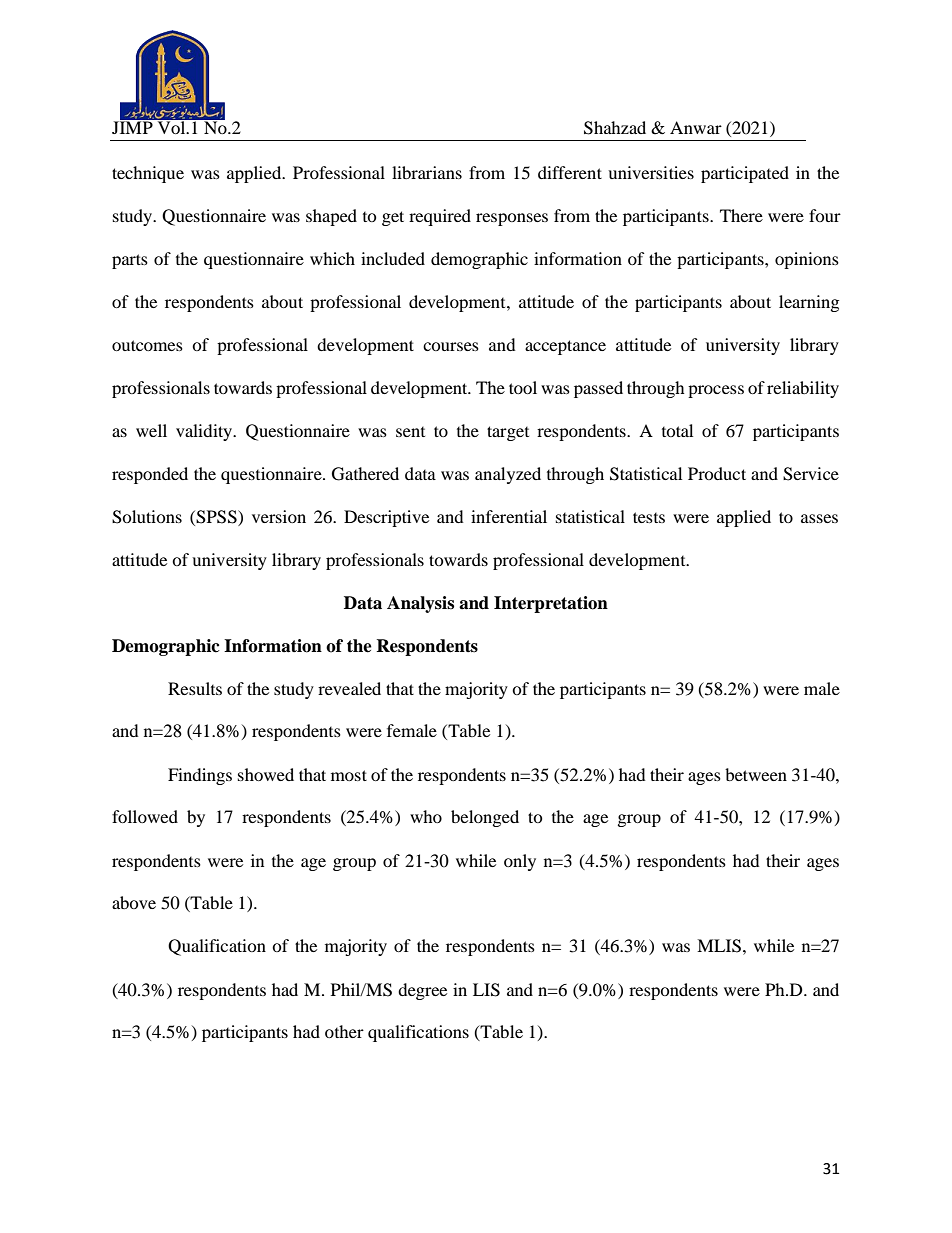 The width and height of the screenshot is (952, 1233). Describe the element at coordinates (756, 774) in the screenshot. I see `between` at that location.
